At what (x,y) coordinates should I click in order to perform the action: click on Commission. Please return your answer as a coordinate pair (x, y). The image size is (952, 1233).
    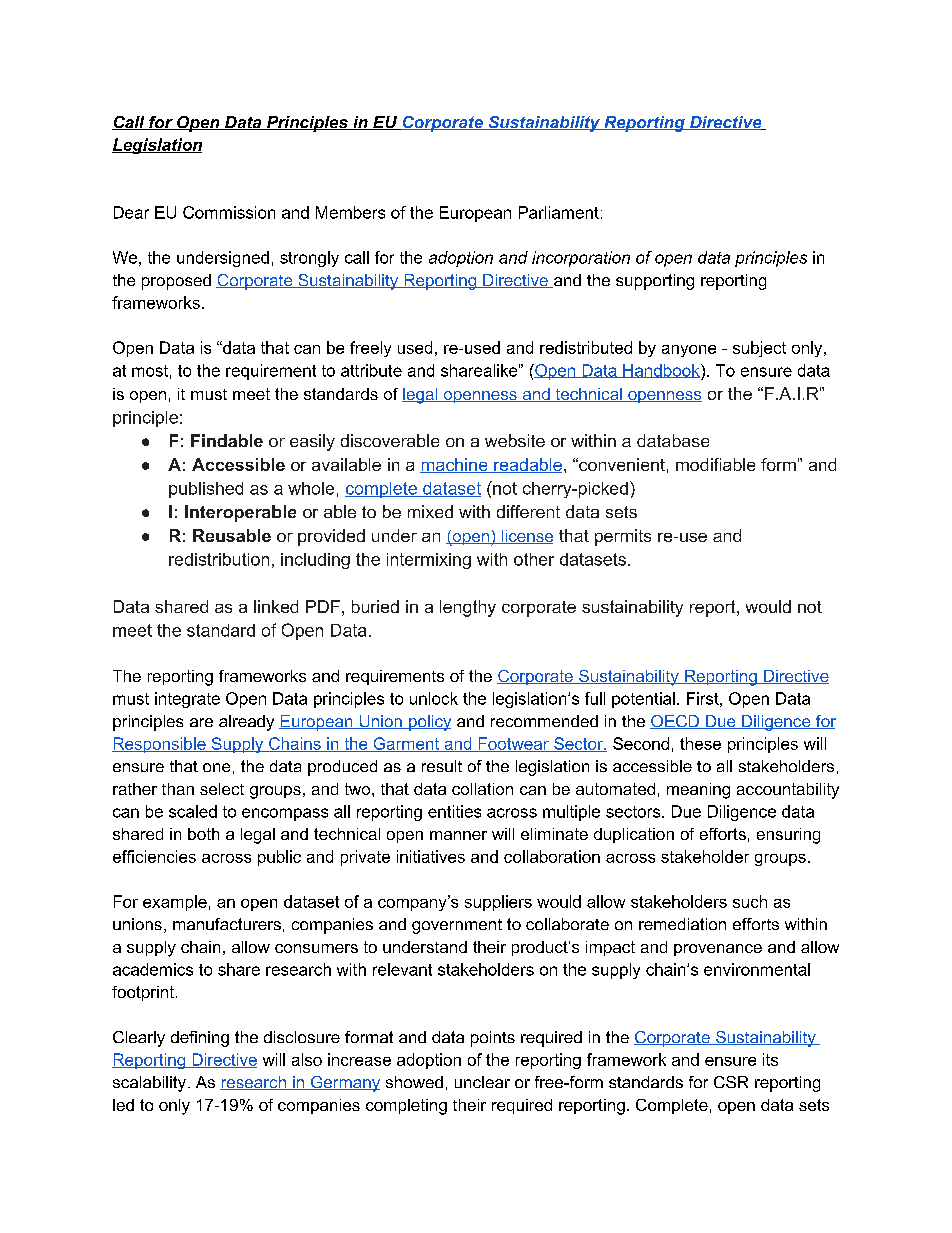
    Looking at the image, I should click on (229, 212).
